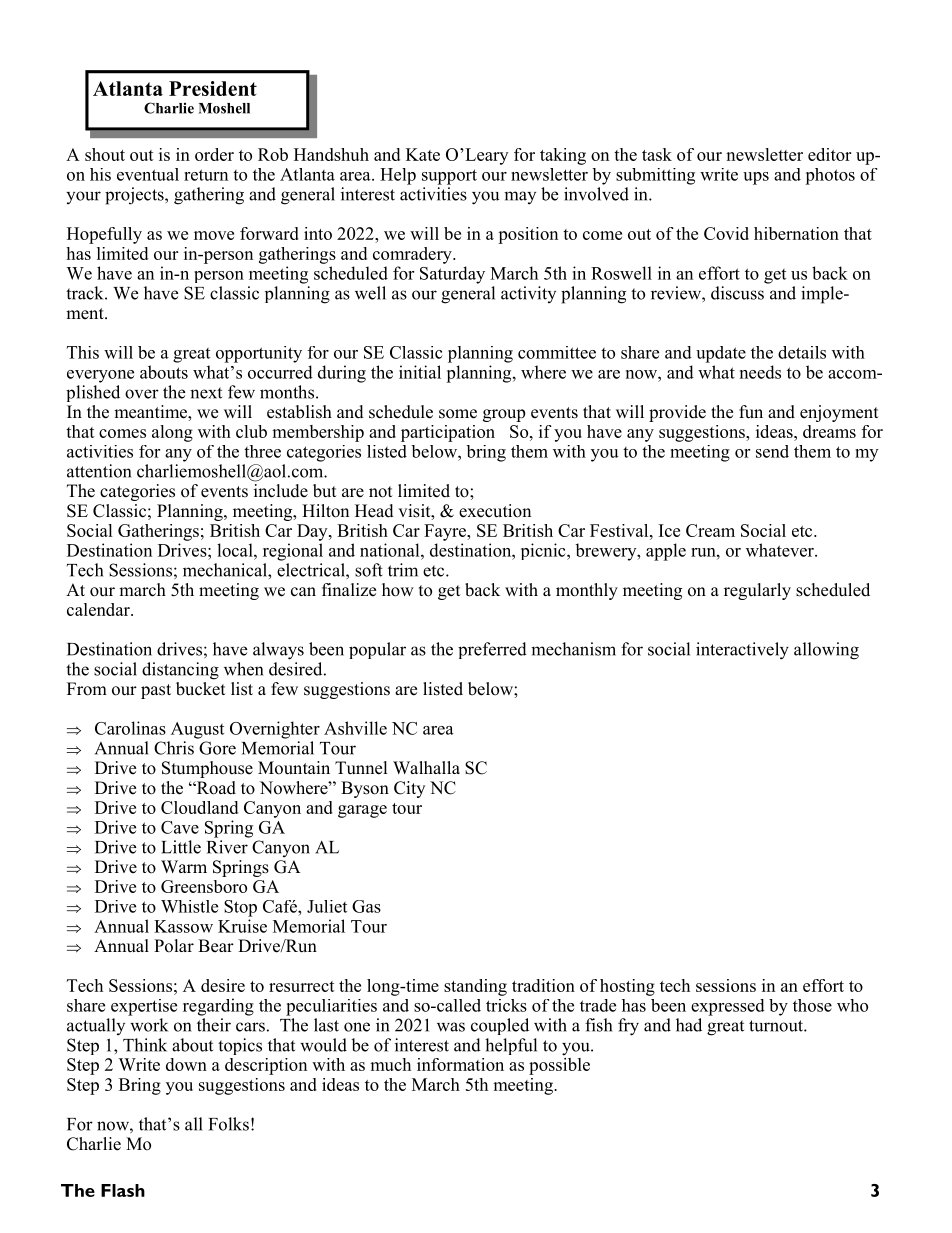 This page has height=1233, width=952. Describe the element at coordinates (448, 433) in the page. I see `participation` at that location.
